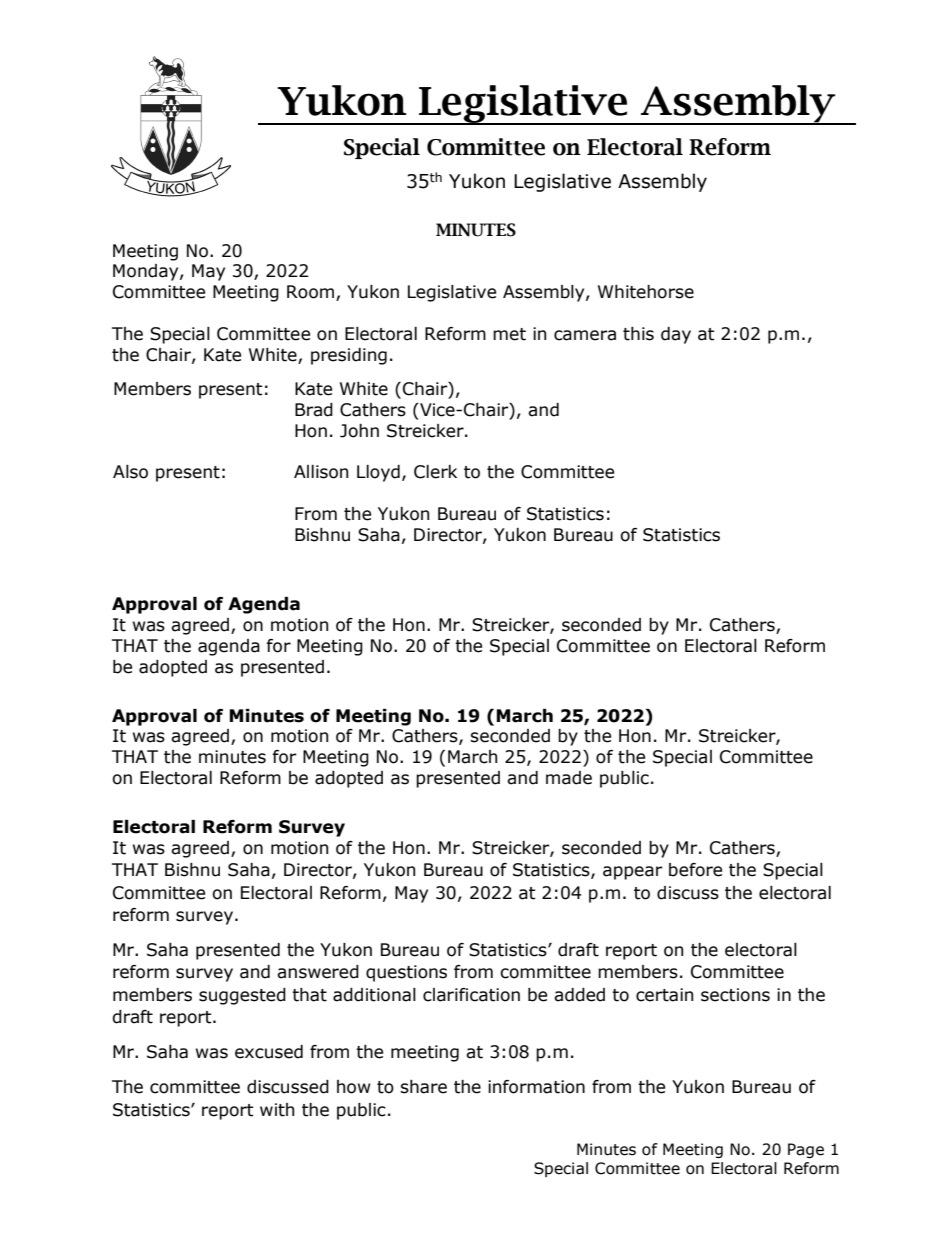  What do you see at coordinates (695, 870) in the page?
I see `before` at bounding box center [695, 870].
